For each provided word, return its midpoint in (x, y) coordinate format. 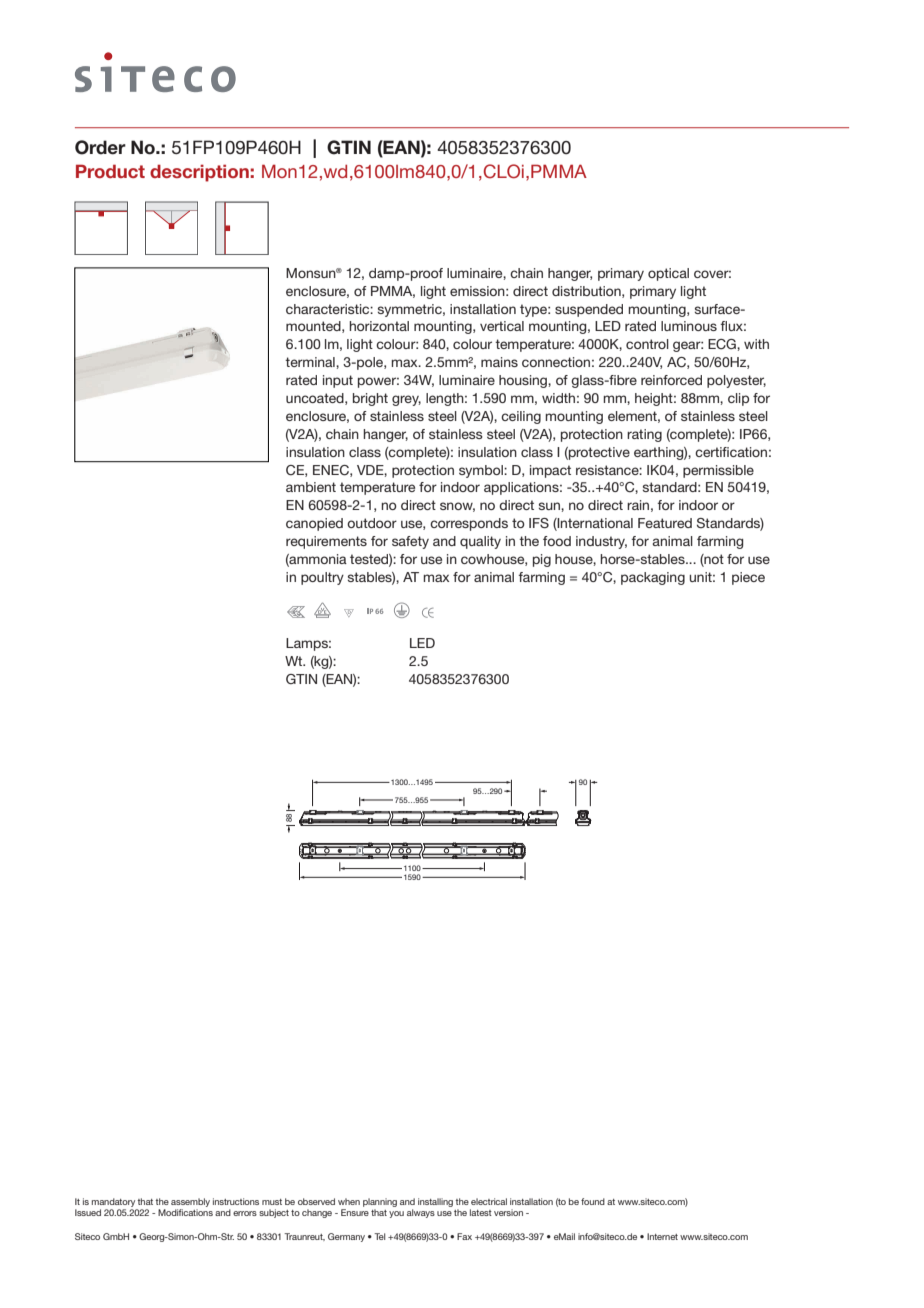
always (421, 1213)
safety (410, 542)
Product (110, 171)
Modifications (185, 1212)
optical (668, 274)
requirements (326, 542)
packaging (653, 578)
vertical (502, 326)
